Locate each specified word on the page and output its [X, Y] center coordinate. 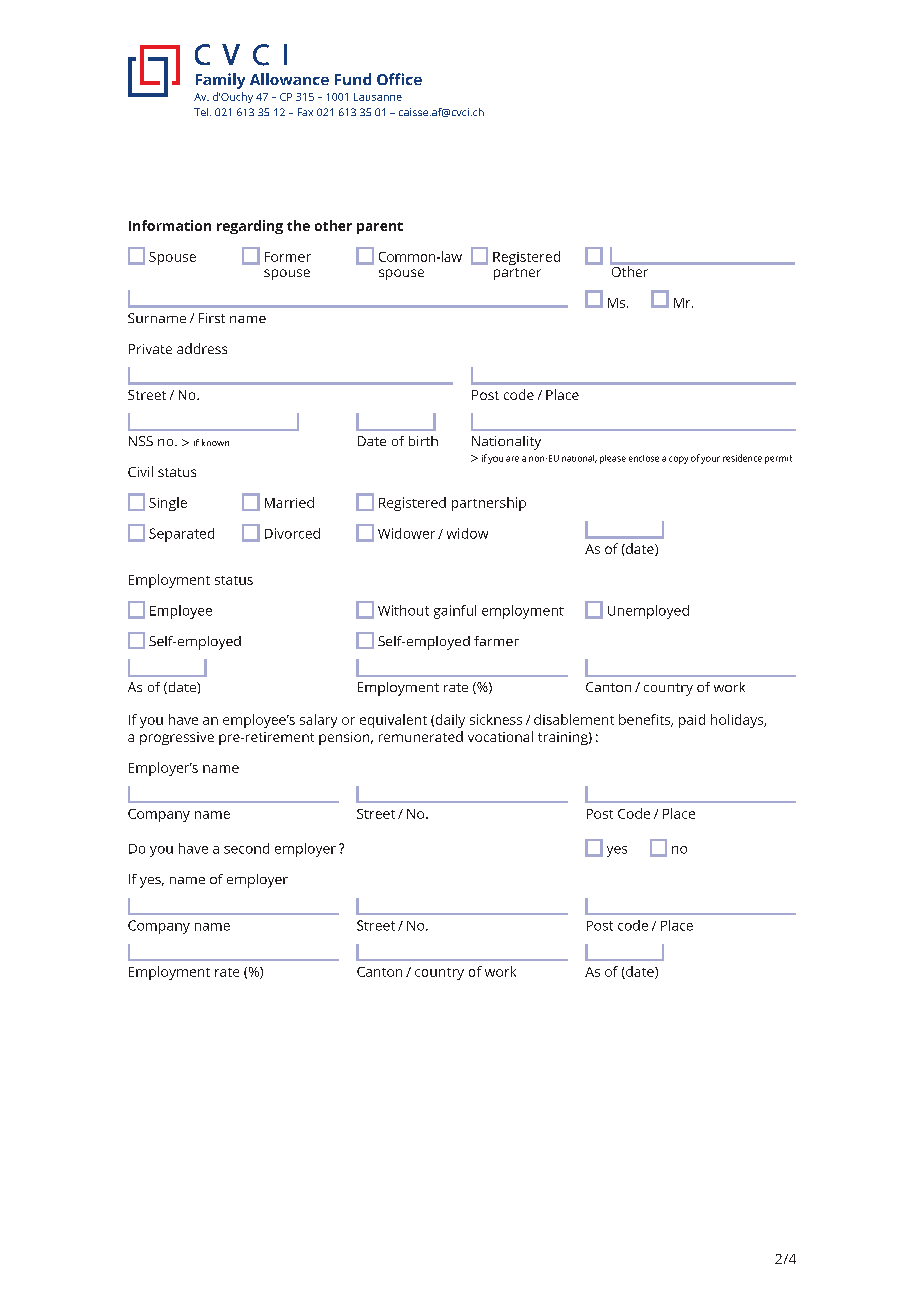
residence [742, 458]
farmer [496, 641]
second [246, 848]
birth [423, 441]
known [215, 442]
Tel [202, 112]
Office [399, 79]
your [710, 460]
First [212, 318]
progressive [177, 738]
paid [692, 721]
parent [380, 228]
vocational [500, 736]
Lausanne [378, 97]
